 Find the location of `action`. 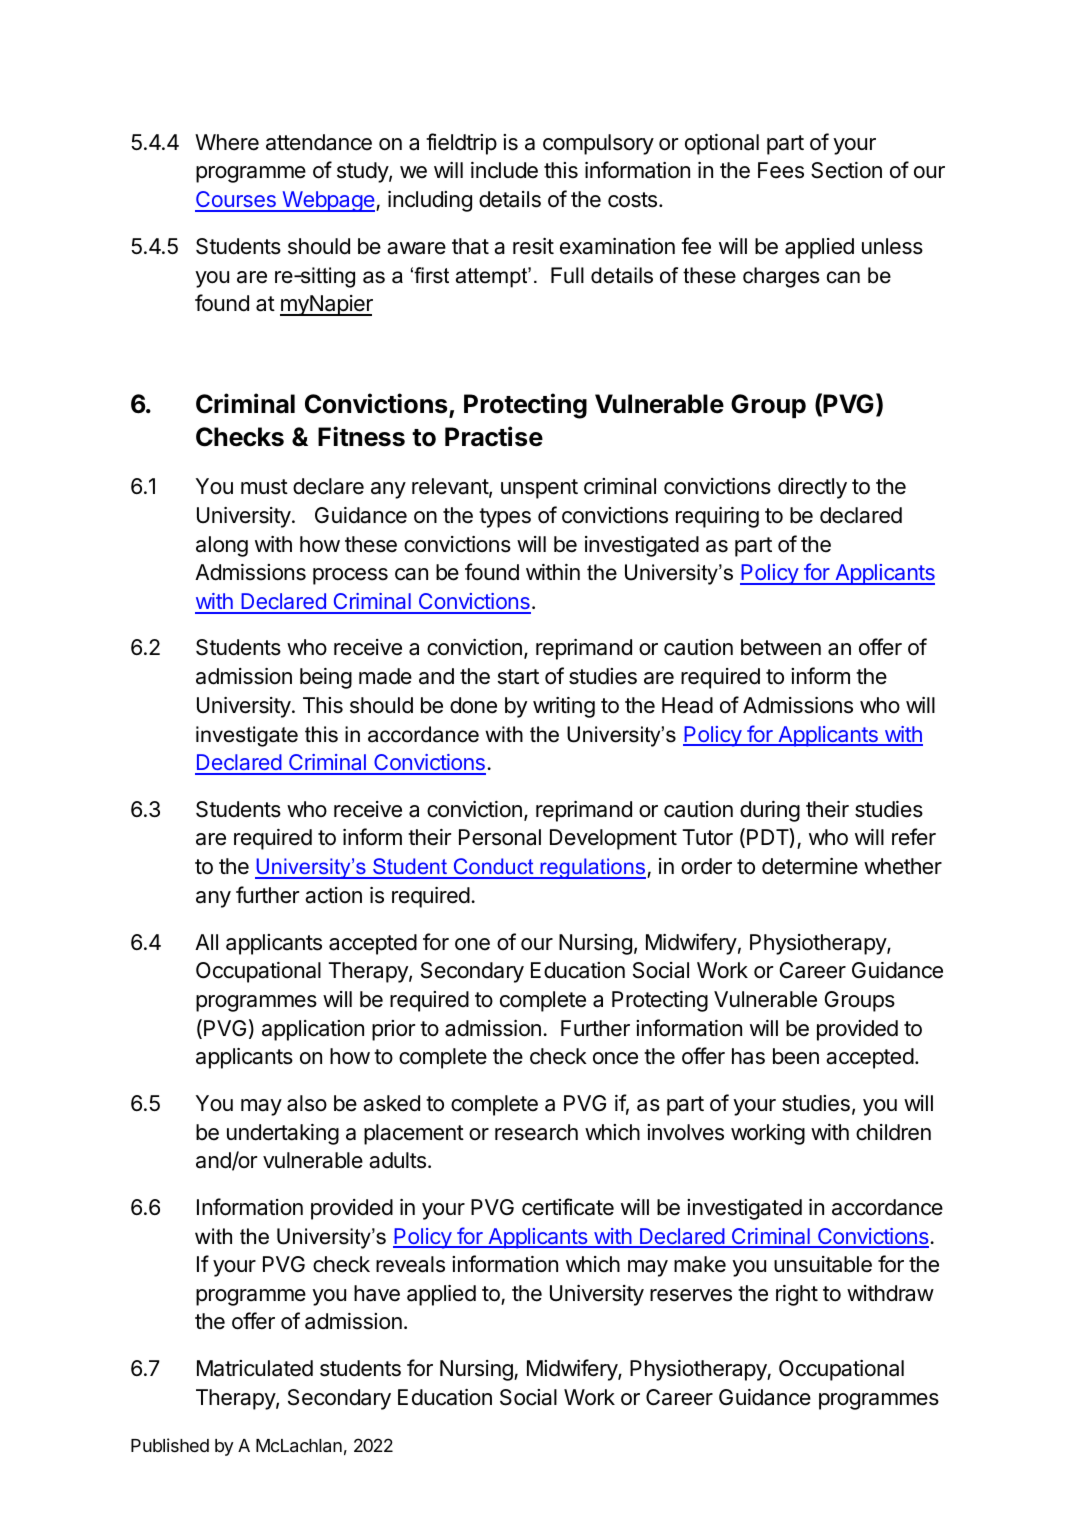

action is located at coordinates (333, 895).
